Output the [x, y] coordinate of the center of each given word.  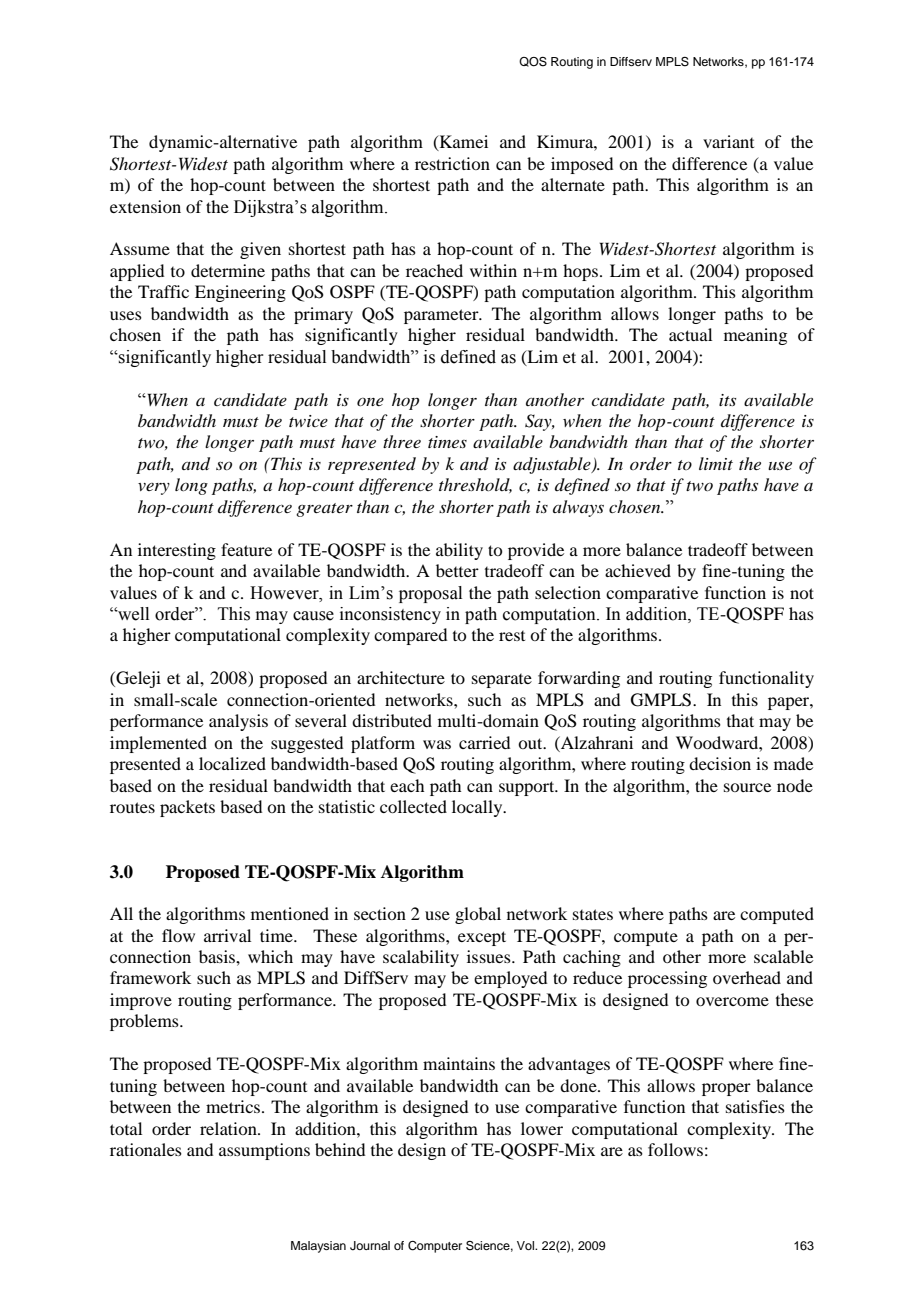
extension [145, 206]
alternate [573, 184]
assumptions [264, 1151]
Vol [527, 1245]
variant [728, 141]
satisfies [755, 1106]
